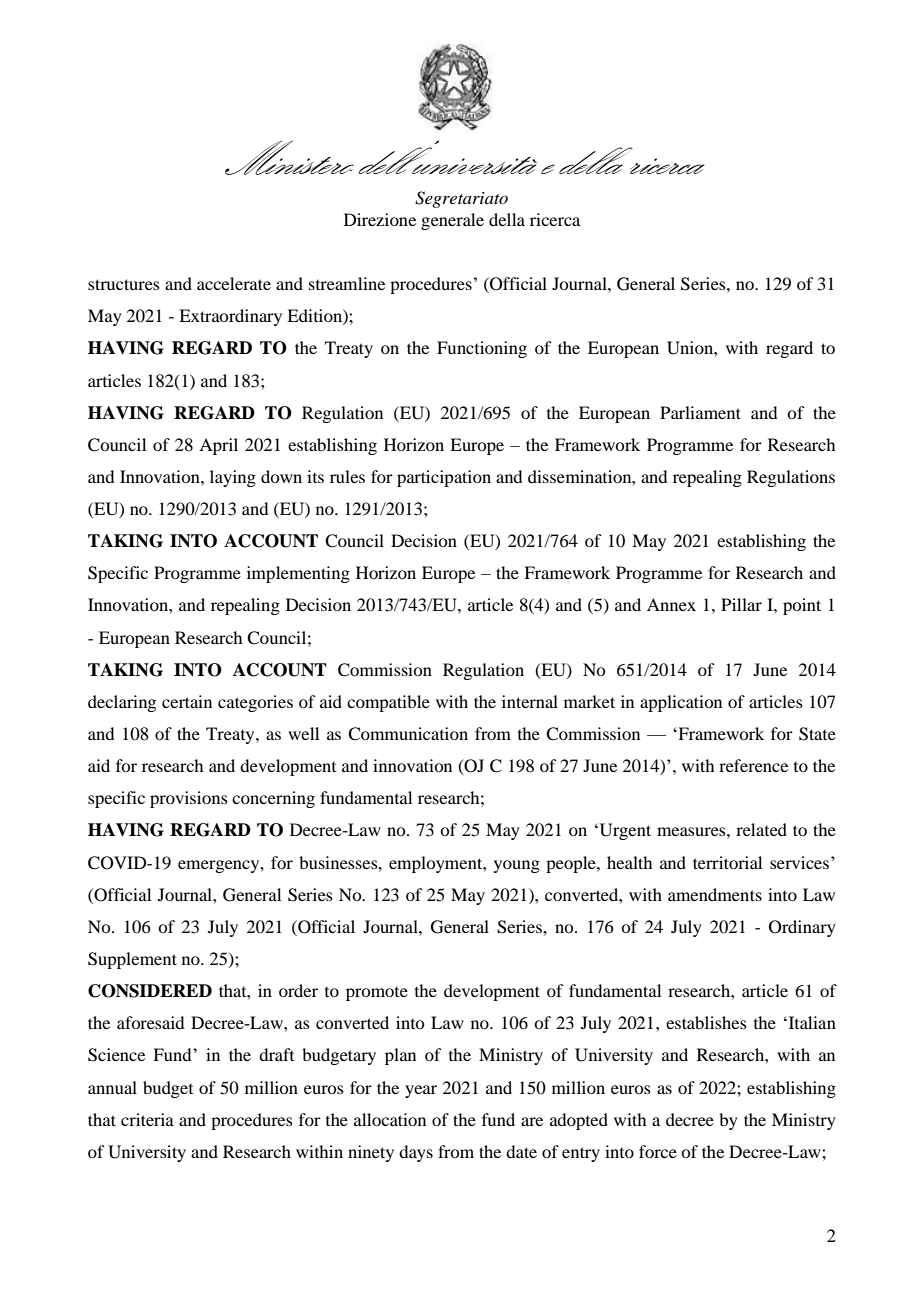 This screenshot has height=1308, width=924. Describe the element at coordinates (234, 283) in the screenshot. I see `accelerate` at that location.
